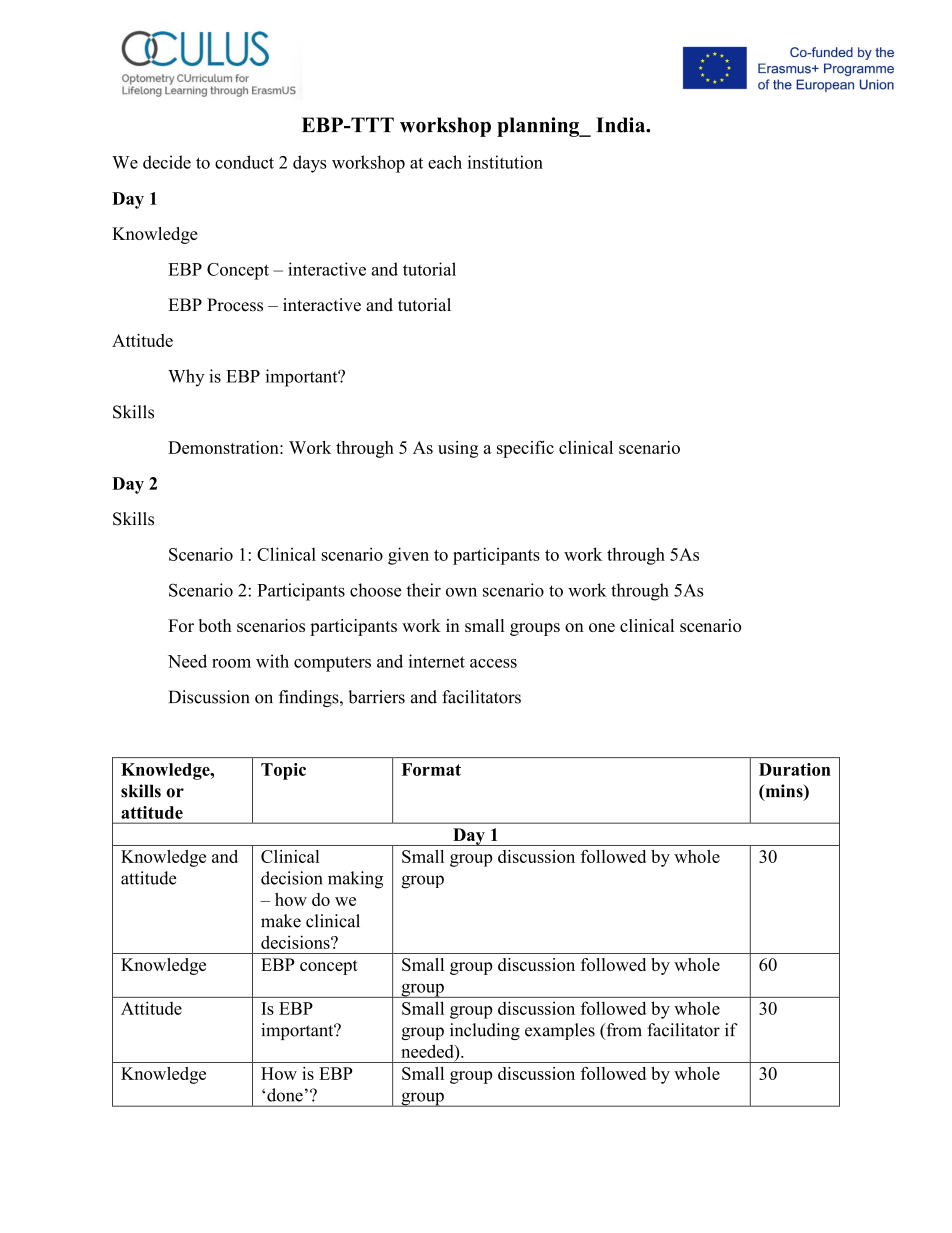  I want to click on India, so click(622, 125).
